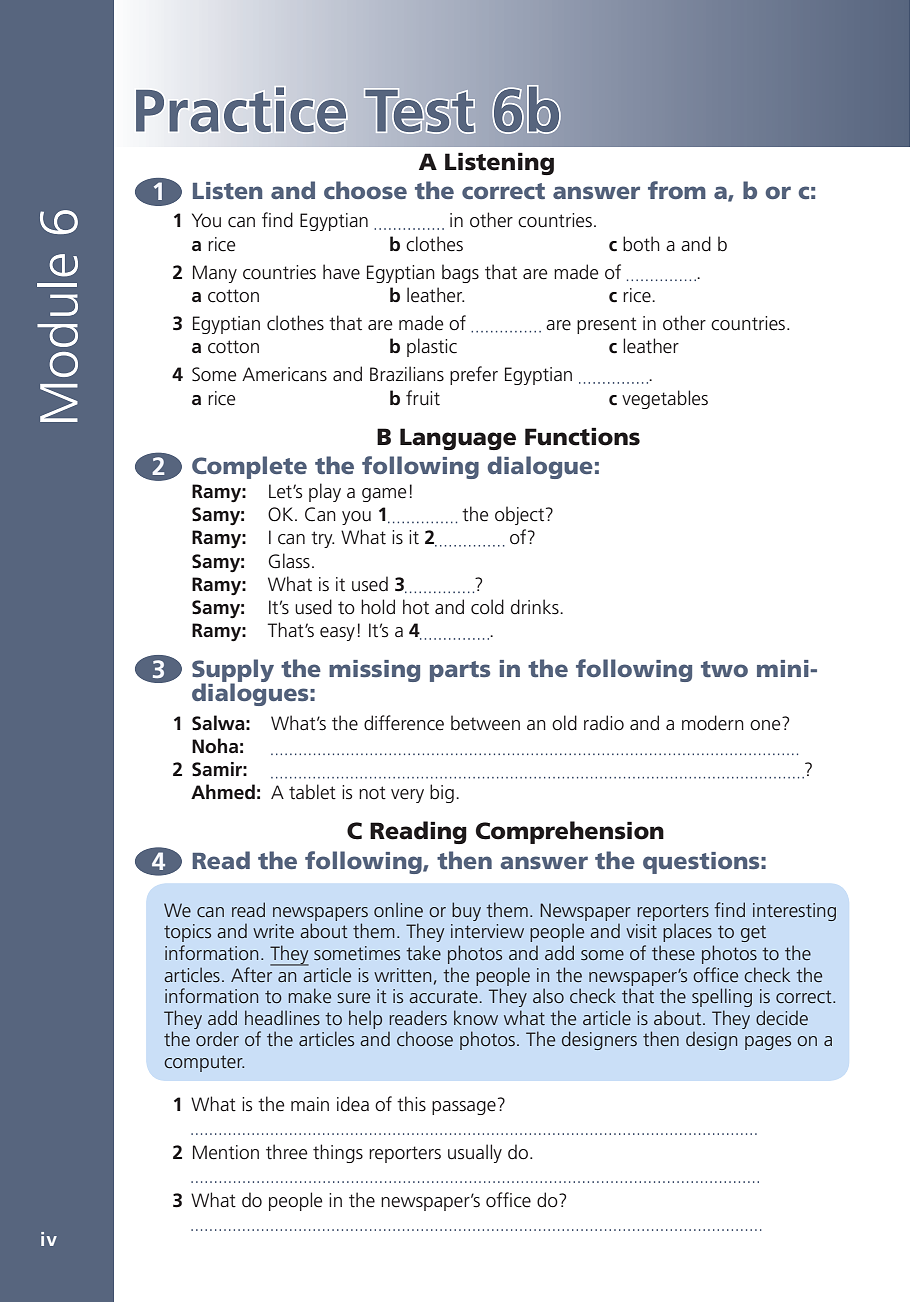 The image size is (924, 1302). I want to click on Test, so click(419, 111).
